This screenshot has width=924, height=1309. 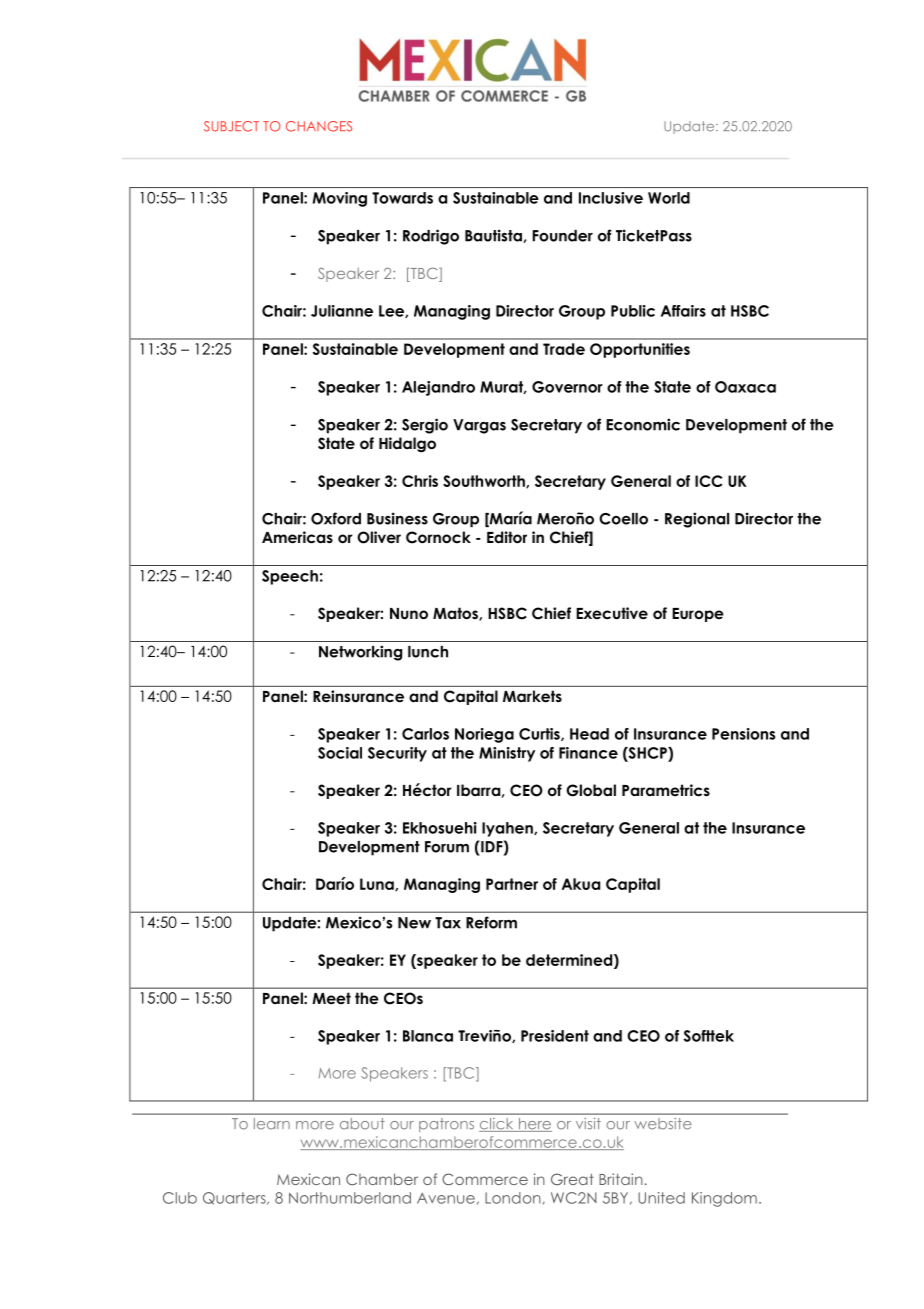 What do you see at coordinates (669, 198) in the screenshot?
I see `World` at bounding box center [669, 198].
